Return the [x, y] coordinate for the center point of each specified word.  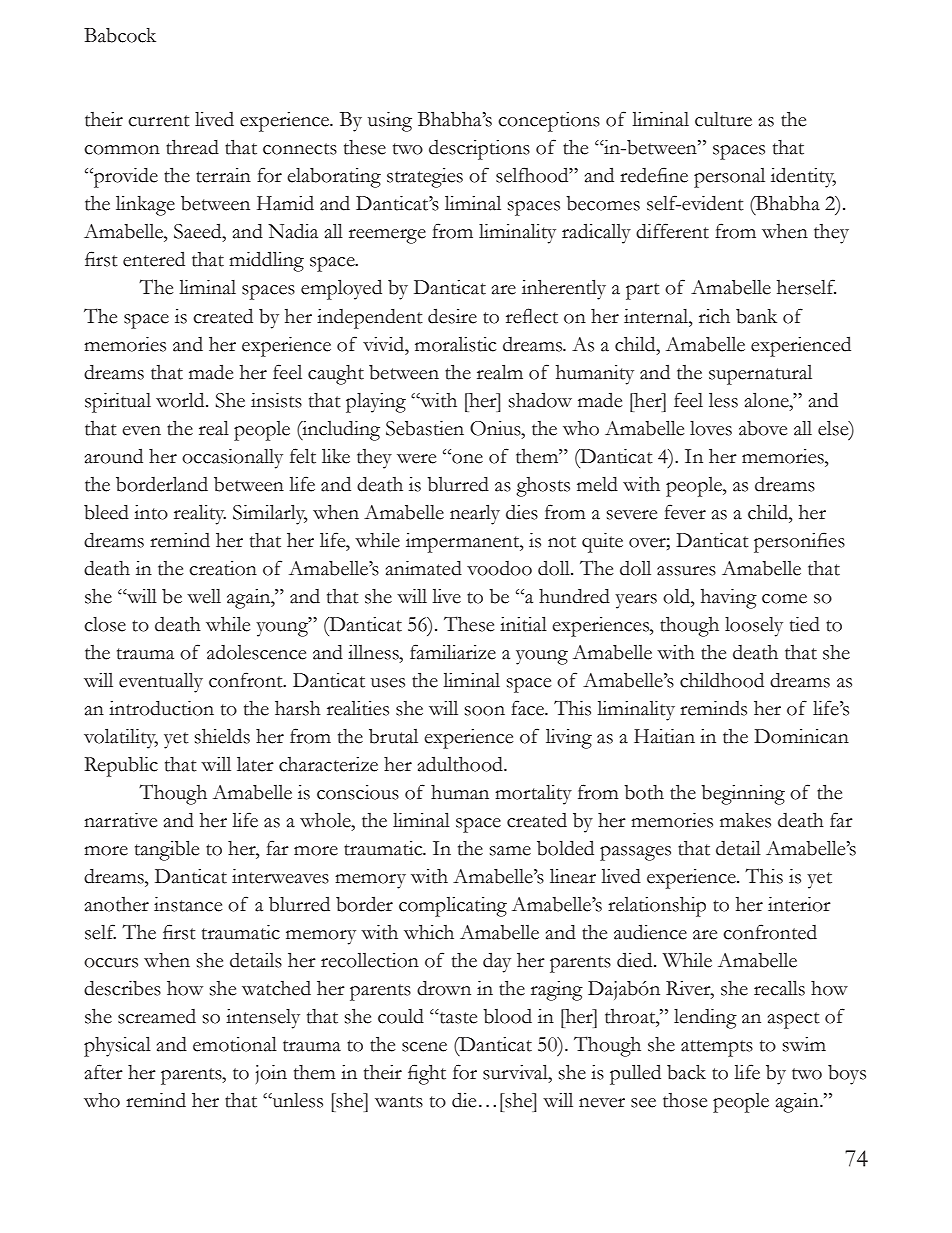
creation [223, 568]
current [159, 121]
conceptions [549, 122]
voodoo [499, 568]
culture [723, 119]
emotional [235, 1044]
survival [516, 1073]
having [729, 598]
